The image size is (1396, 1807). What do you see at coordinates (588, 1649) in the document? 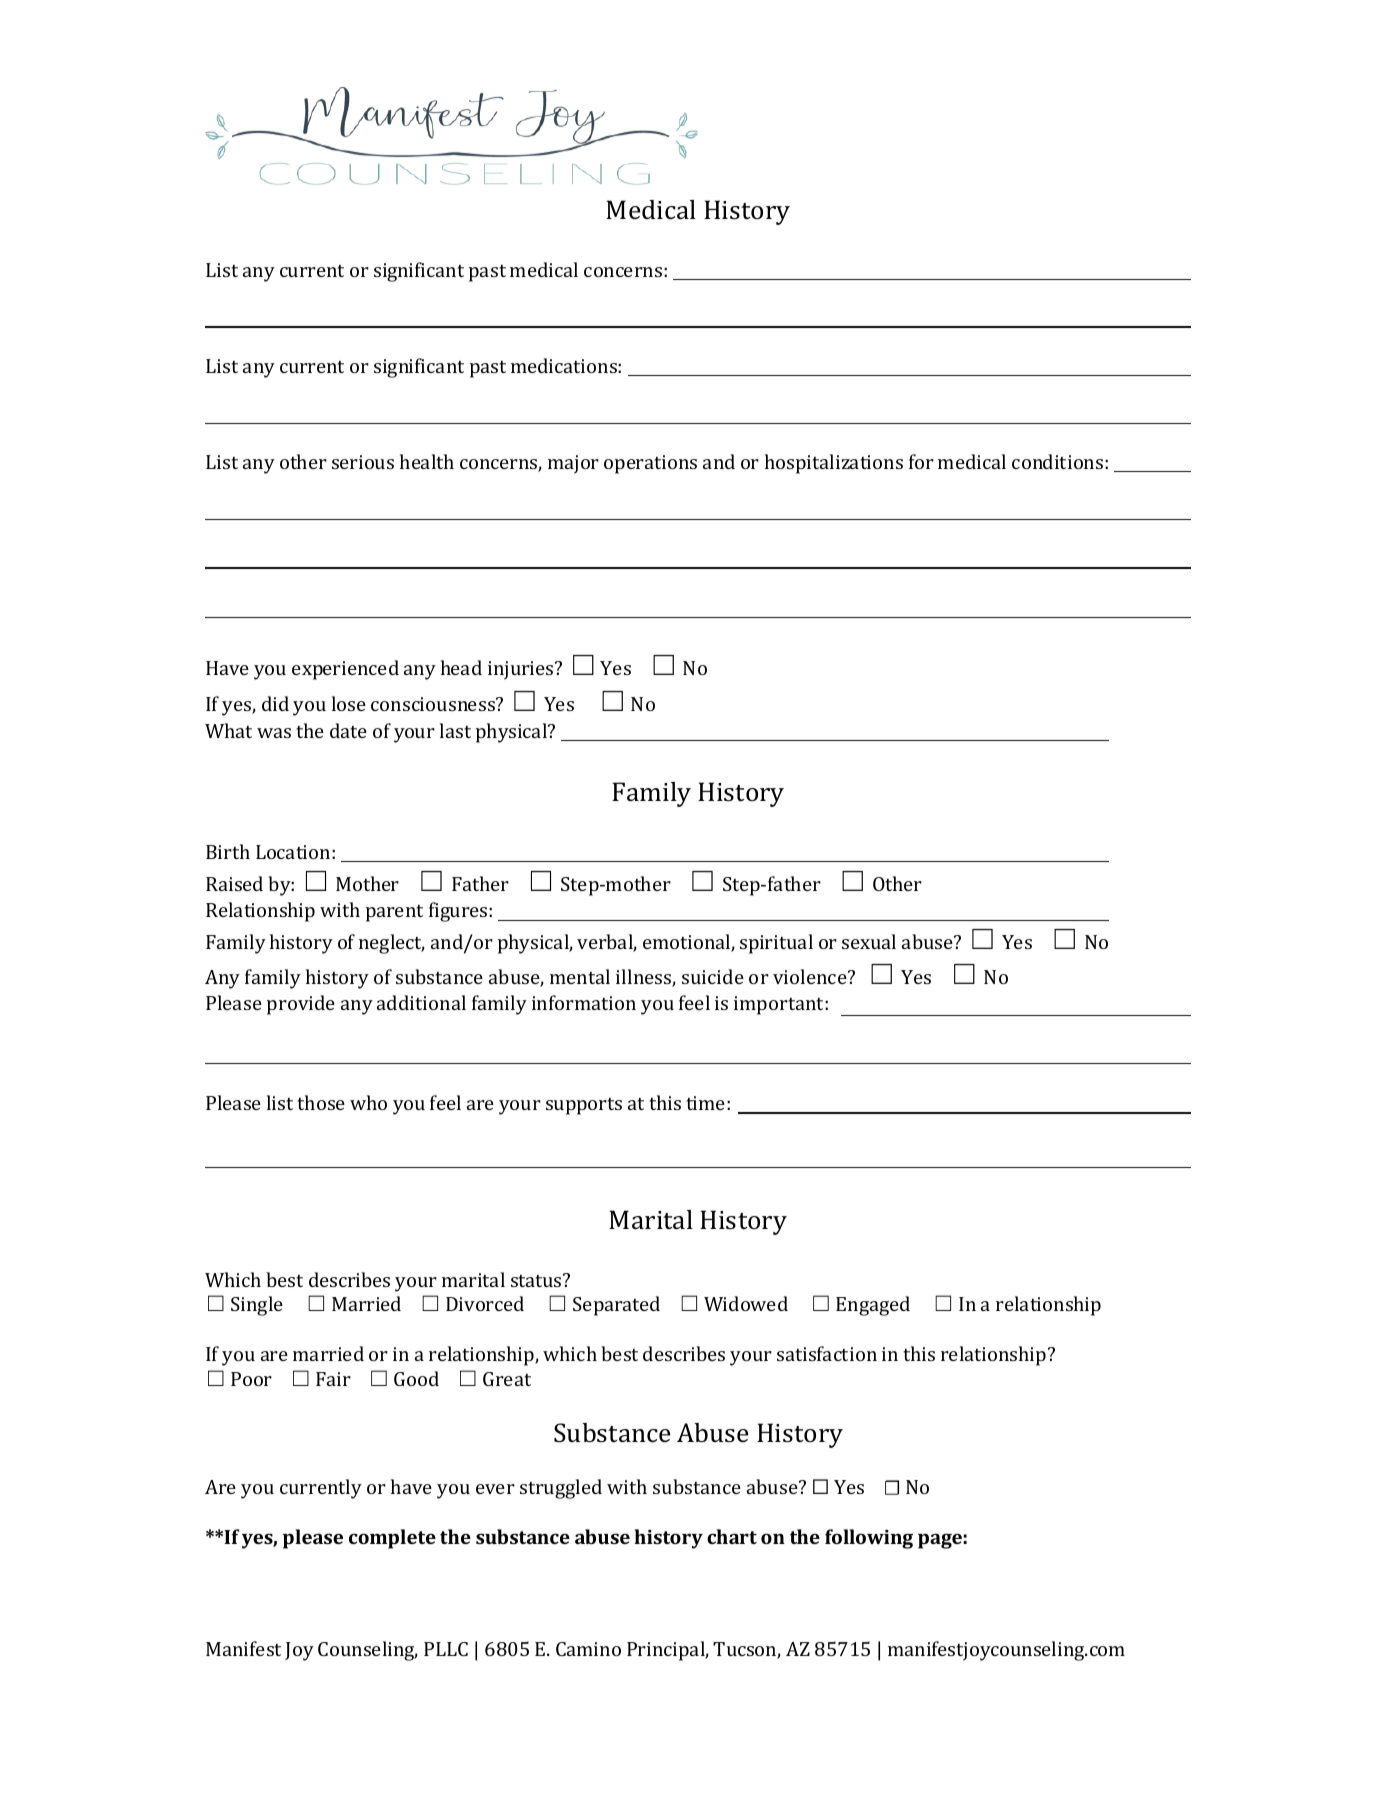
I see `Camino` at bounding box center [588, 1649].
